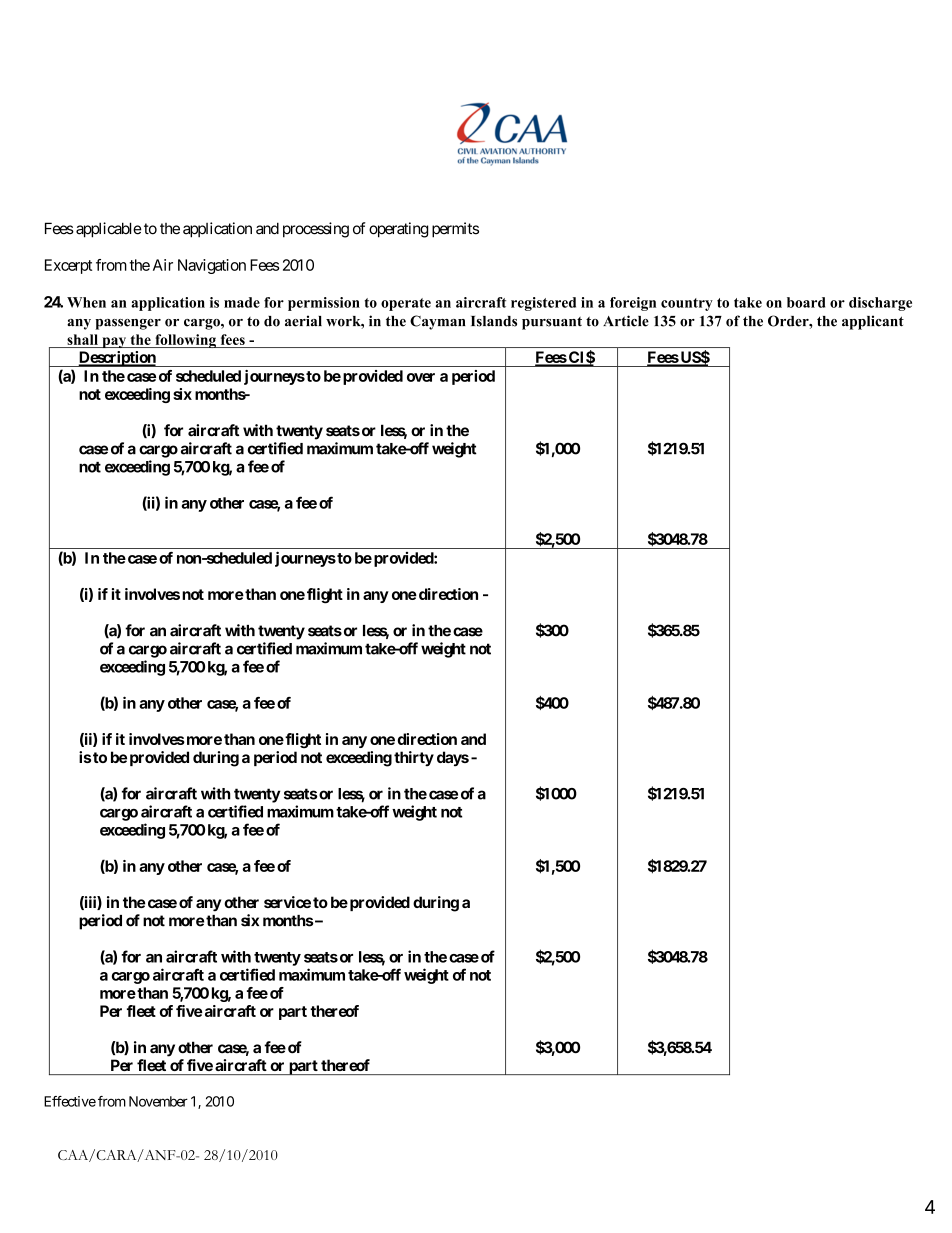  I want to click on thirty, so click(414, 758).
